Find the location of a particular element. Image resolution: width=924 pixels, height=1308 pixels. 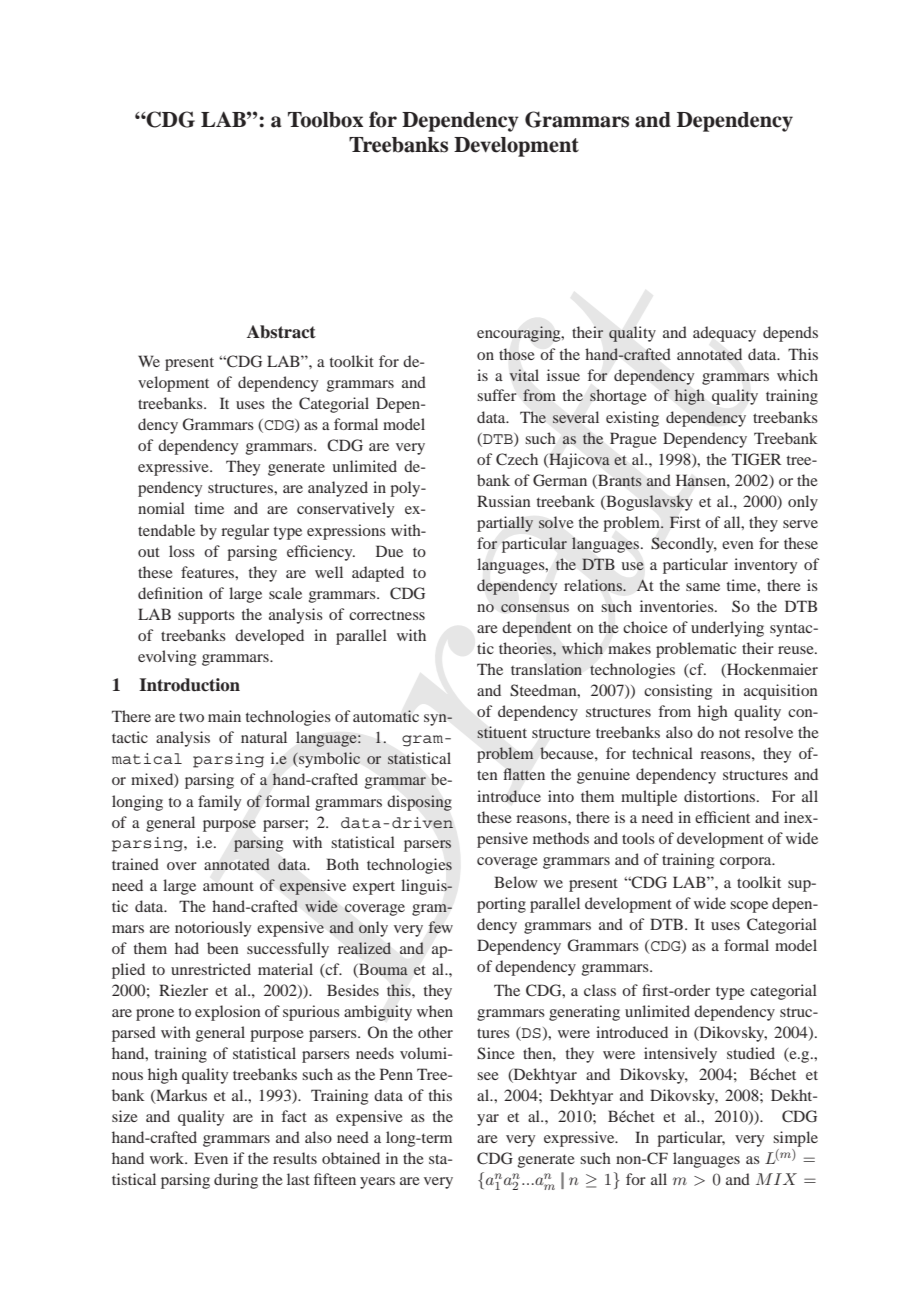

few is located at coordinates (440, 927).
